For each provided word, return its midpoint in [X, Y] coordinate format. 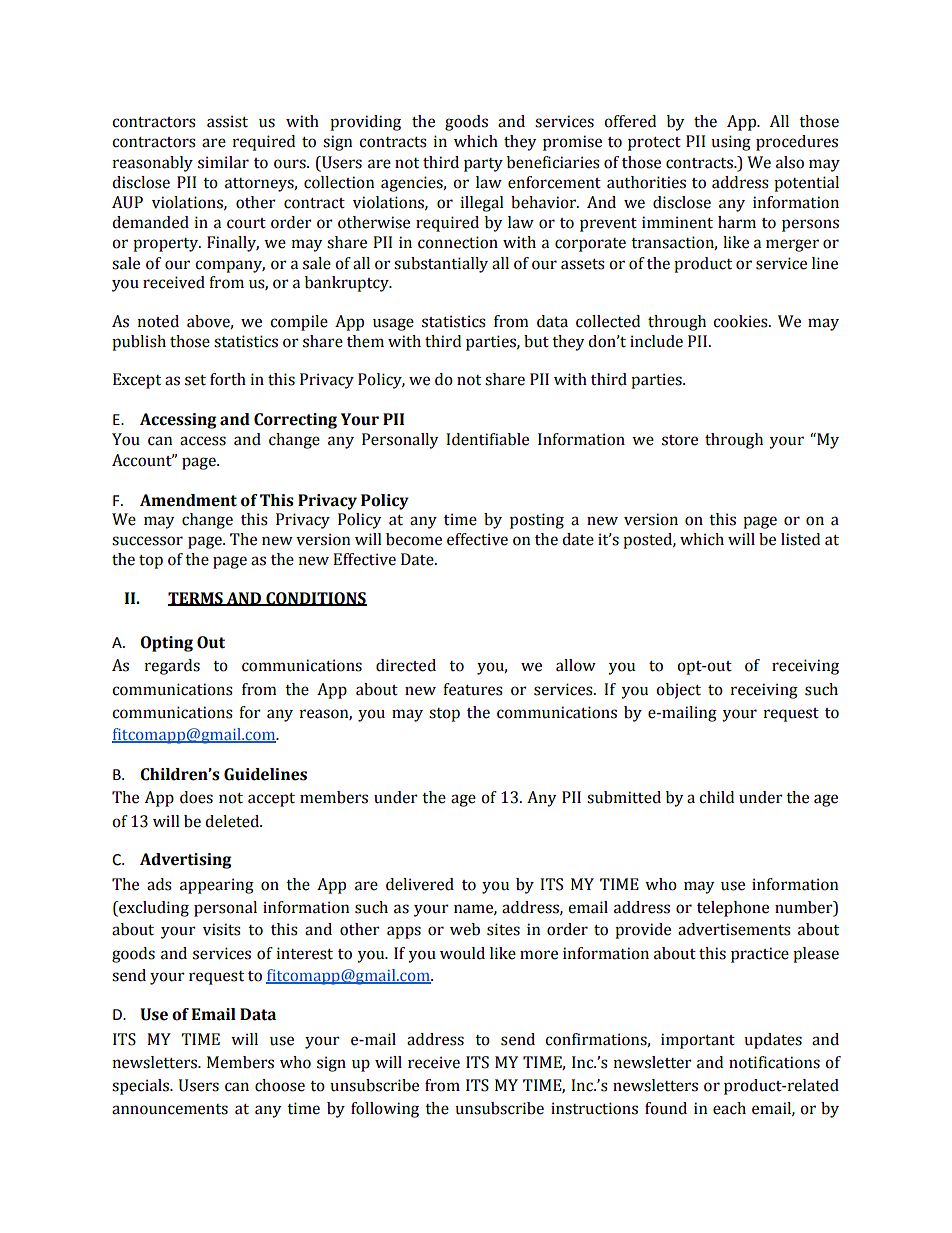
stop [444, 715]
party [483, 165]
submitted [624, 797]
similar [223, 162]
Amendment [188, 500]
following [385, 1110]
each [729, 1108]
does [196, 797]
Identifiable [487, 439]
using [731, 143]
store [680, 440]
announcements [170, 1109]
